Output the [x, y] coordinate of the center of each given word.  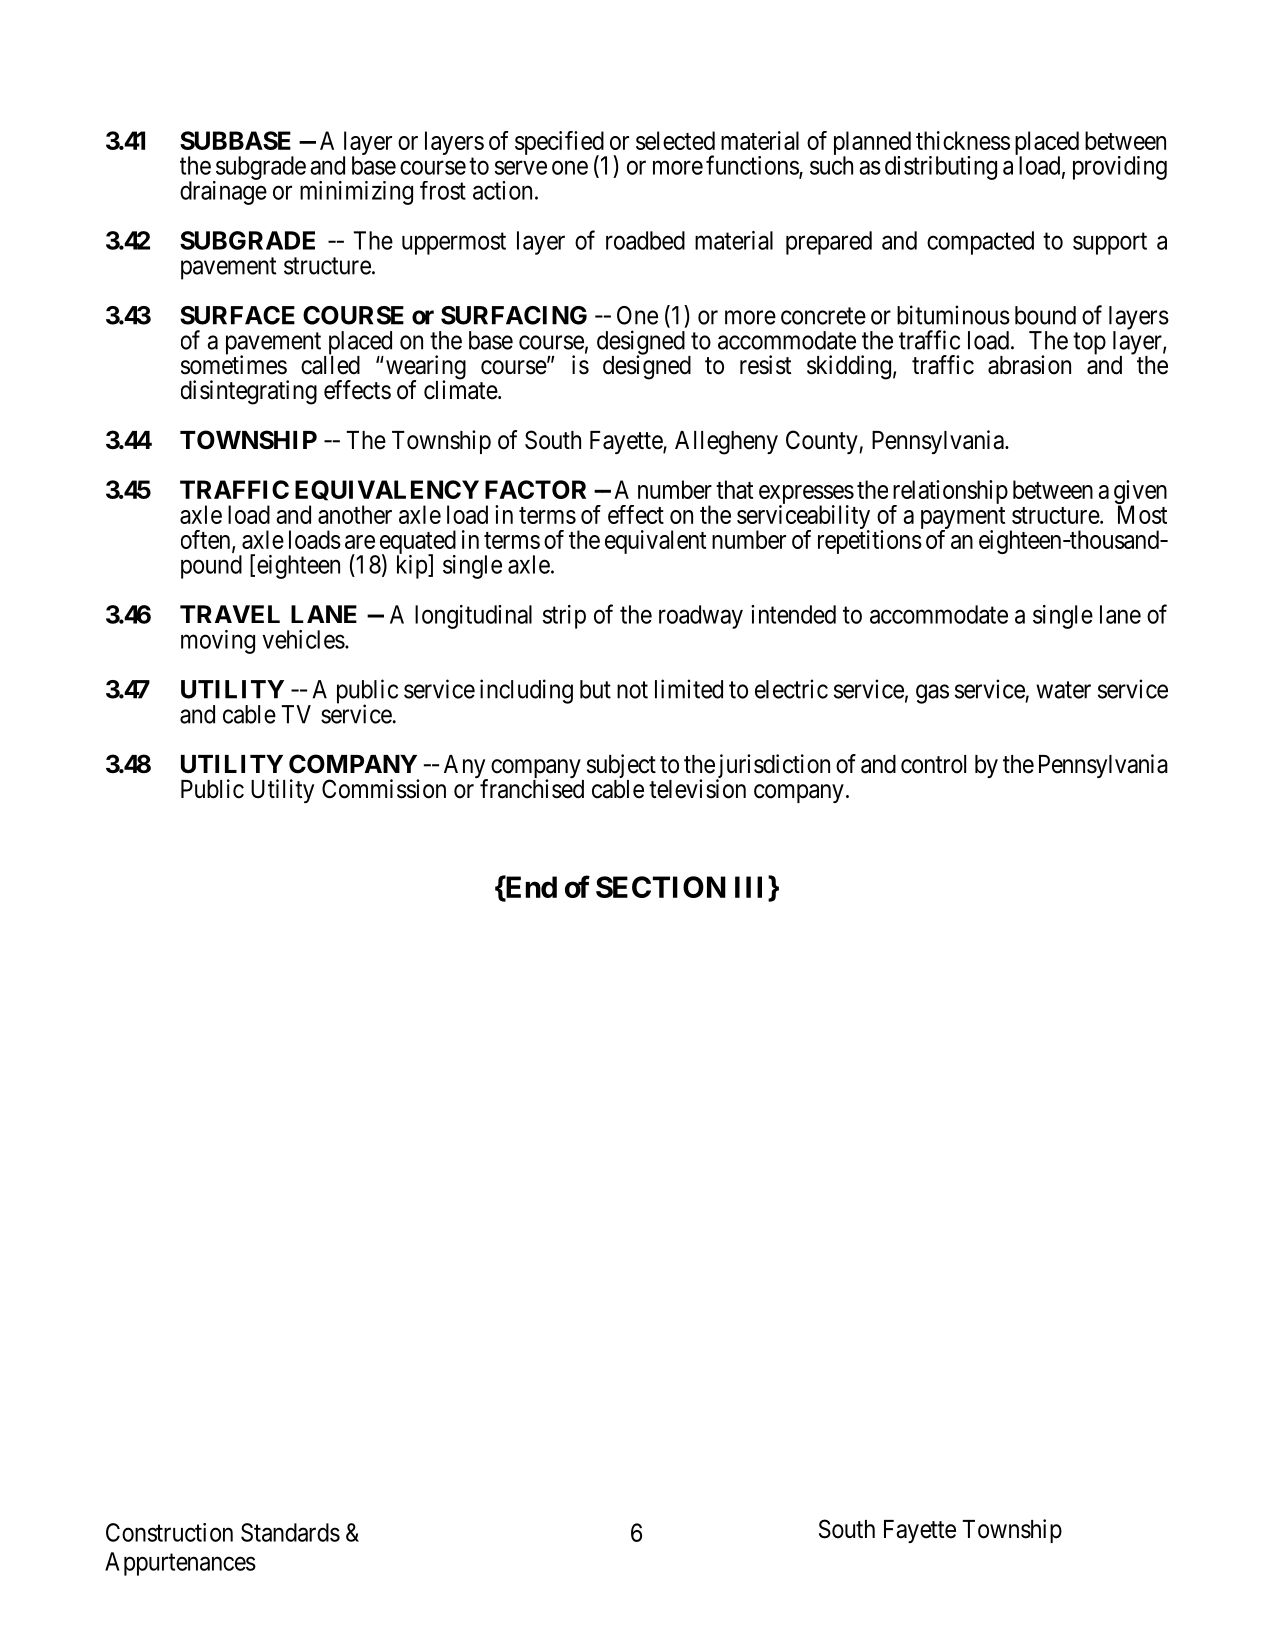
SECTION [661, 887]
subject [621, 767]
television [697, 789]
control [933, 764]
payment [963, 519]
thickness [963, 140]
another [355, 514]
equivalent [655, 542]
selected [675, 140]
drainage [223, 193]
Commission [384, 789]
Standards [290, 1532]
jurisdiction [773, 767]
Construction [169, 1532]
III [752, 888]
